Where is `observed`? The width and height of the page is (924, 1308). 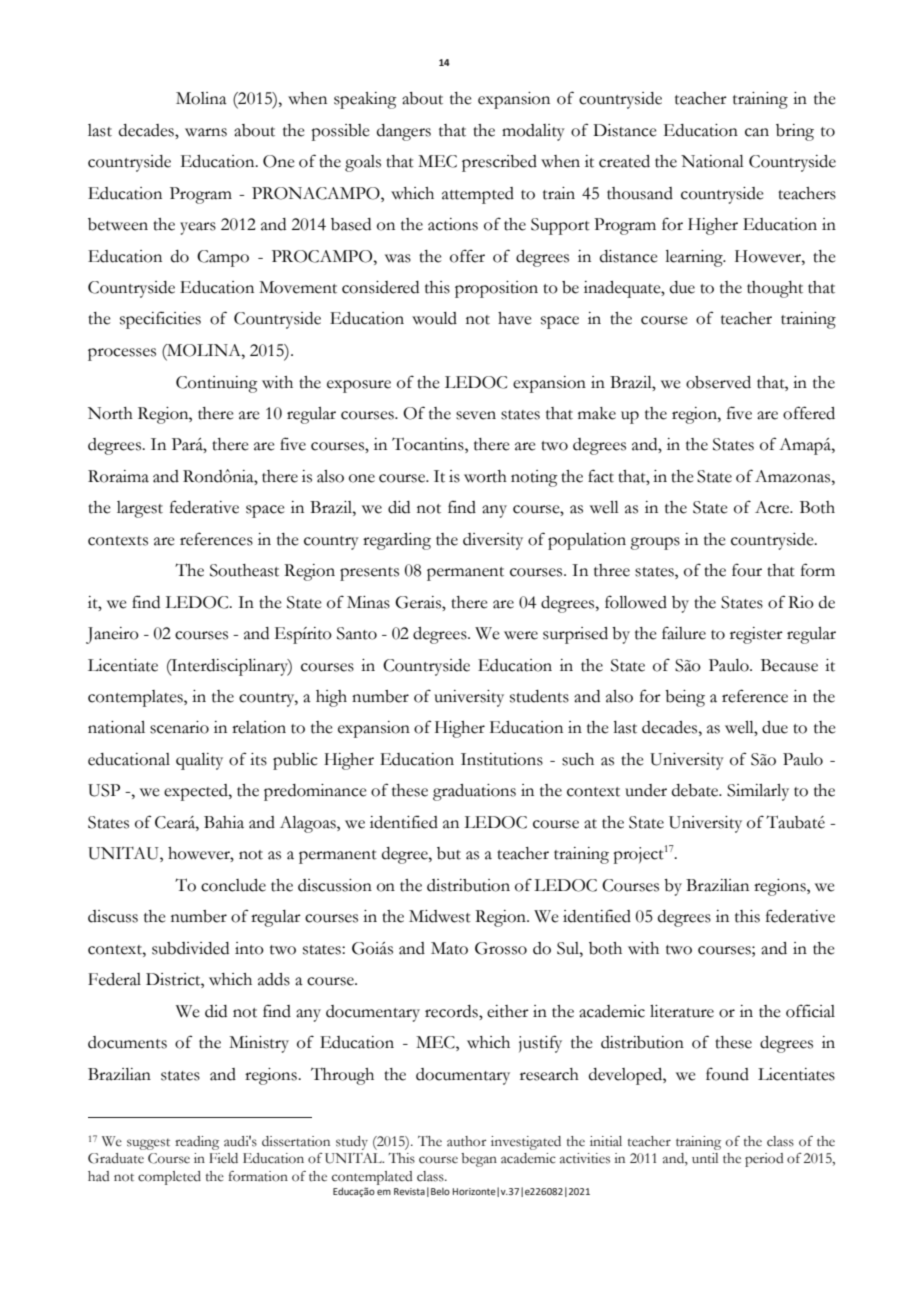
observed is located at coordinates (718, 382).
